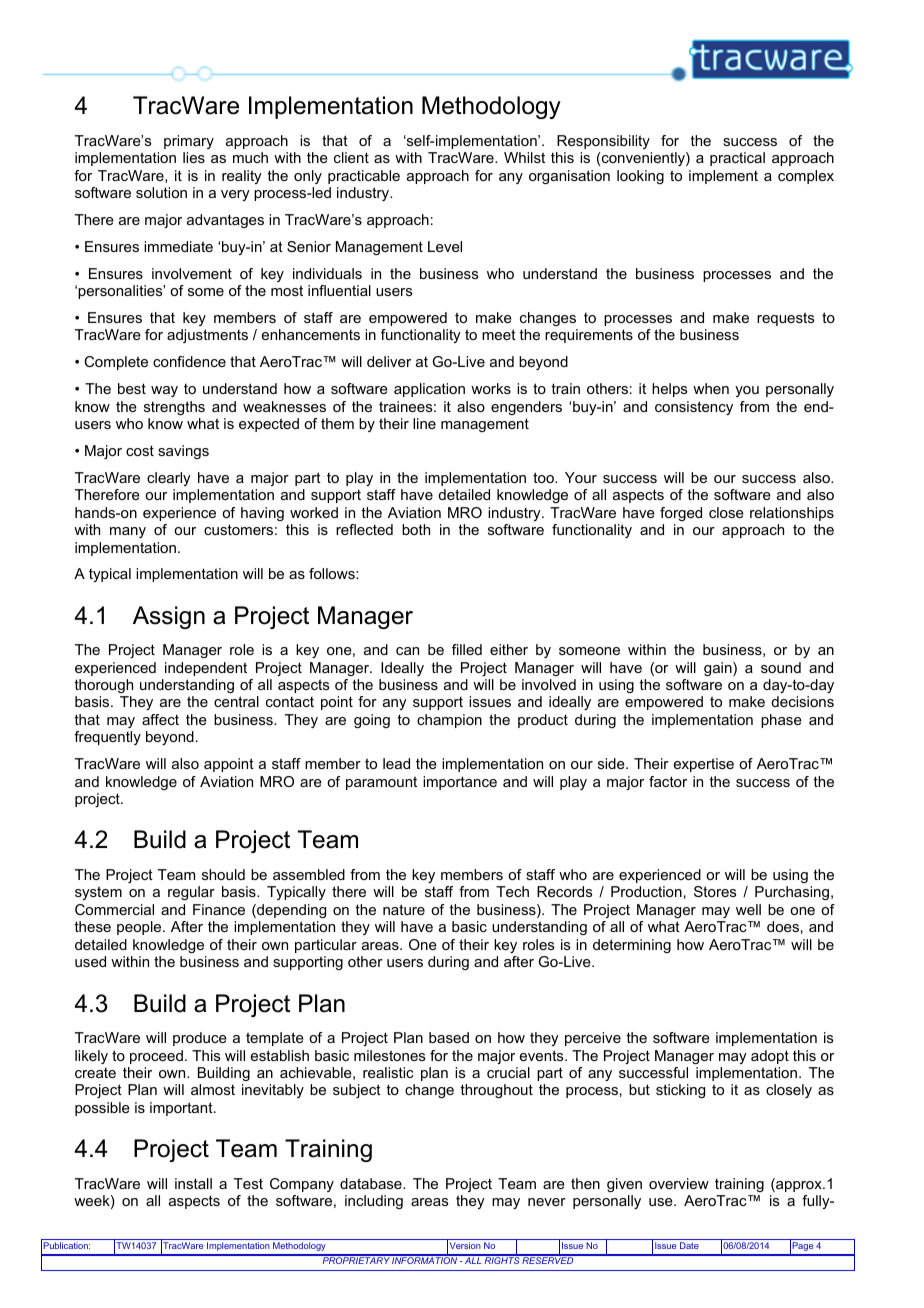 This screenshot has width=924, height=1308. Describe the element at coordinates (160, 719) in the screenshot. I see `affect` at that location.
